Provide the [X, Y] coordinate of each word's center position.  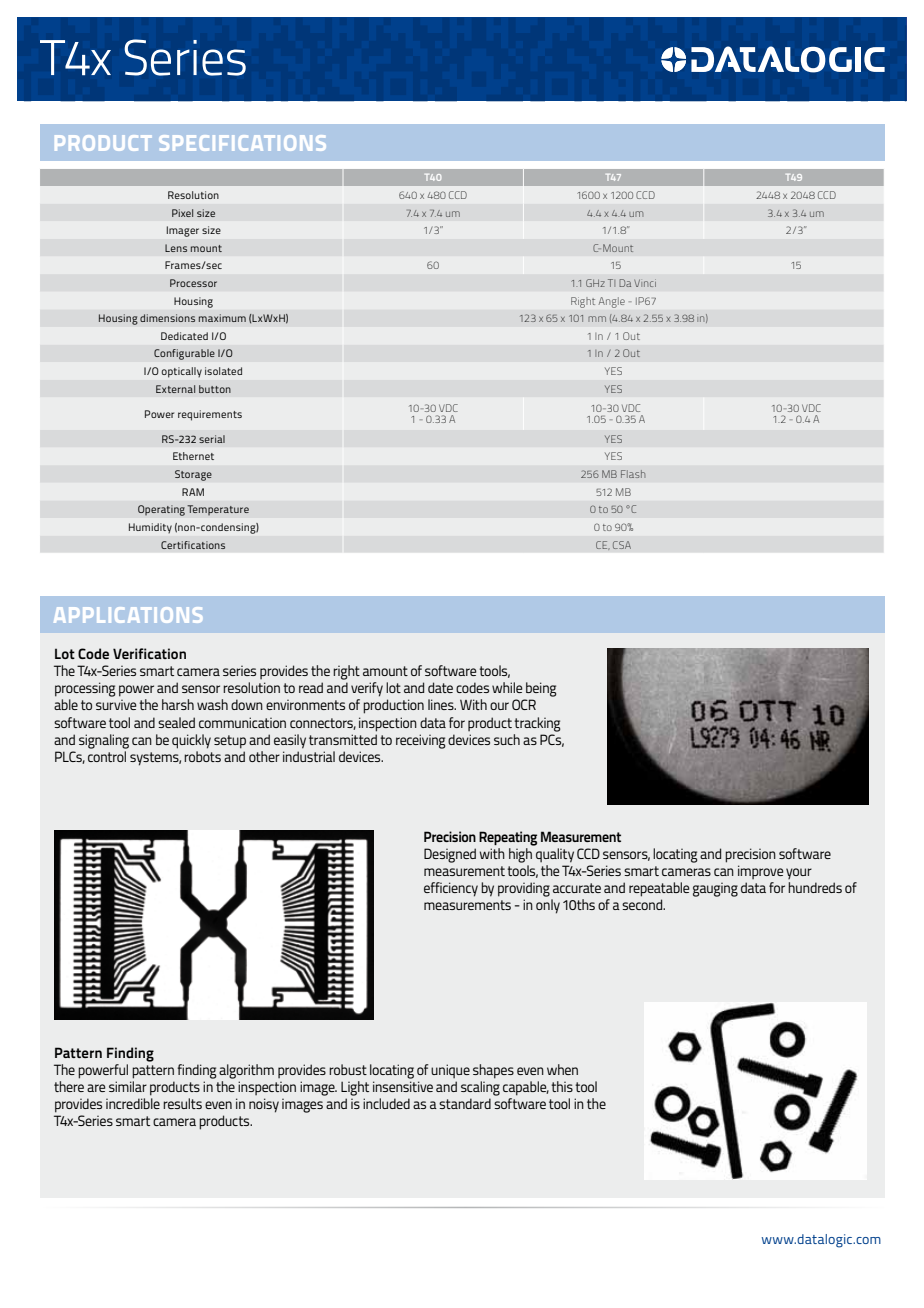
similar [128, 1086]
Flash [633, 474]
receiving [421, 741]
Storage [193, 475]
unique [450, 1071]
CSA [622, 545]
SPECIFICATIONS [242, 143]
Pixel [182, 213]
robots [202, 755]
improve [761, 872]
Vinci [645, 283]
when [562, 1069]
